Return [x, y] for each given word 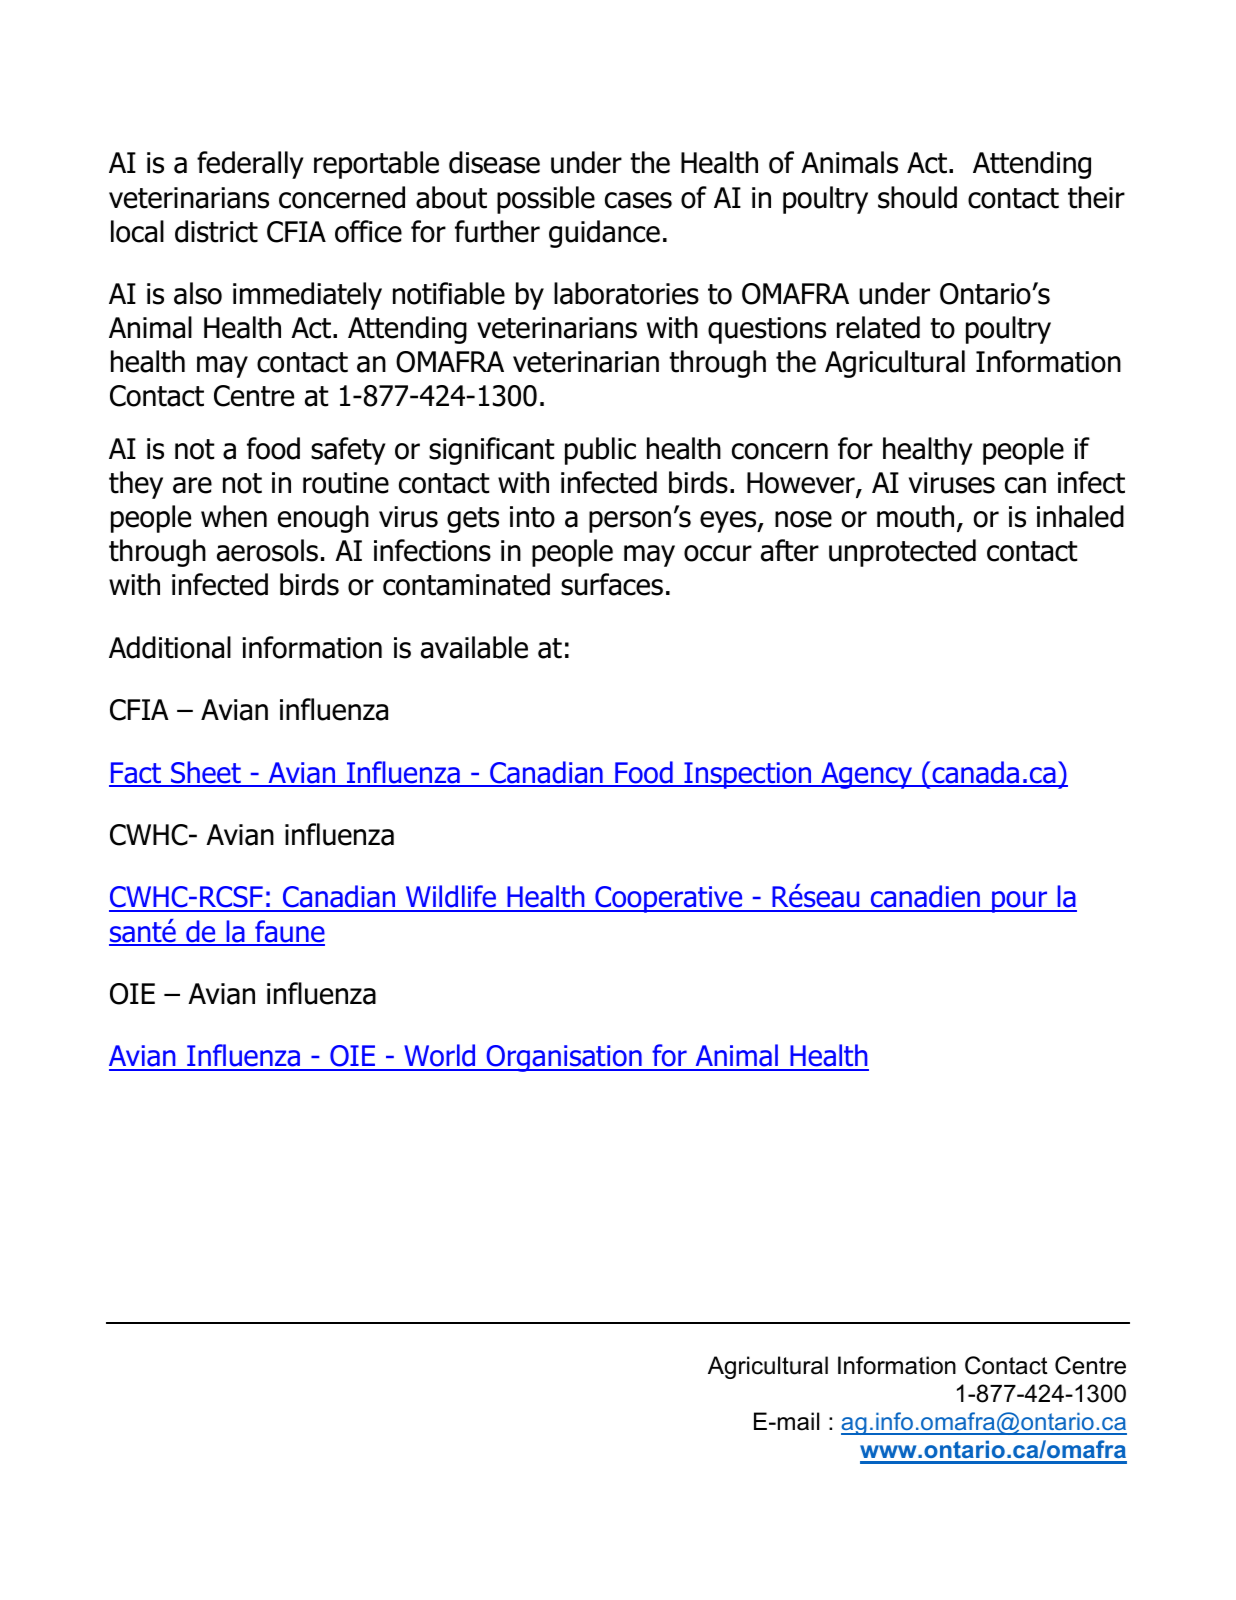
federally [250, 165]
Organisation [564, 1058]
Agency [867, 775]
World [440, 1057]
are [192, 485]
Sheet [206, 773]
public [600, 451]
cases [638, 200]
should [917, 197]
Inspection [748, 775]
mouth [915, 516]
